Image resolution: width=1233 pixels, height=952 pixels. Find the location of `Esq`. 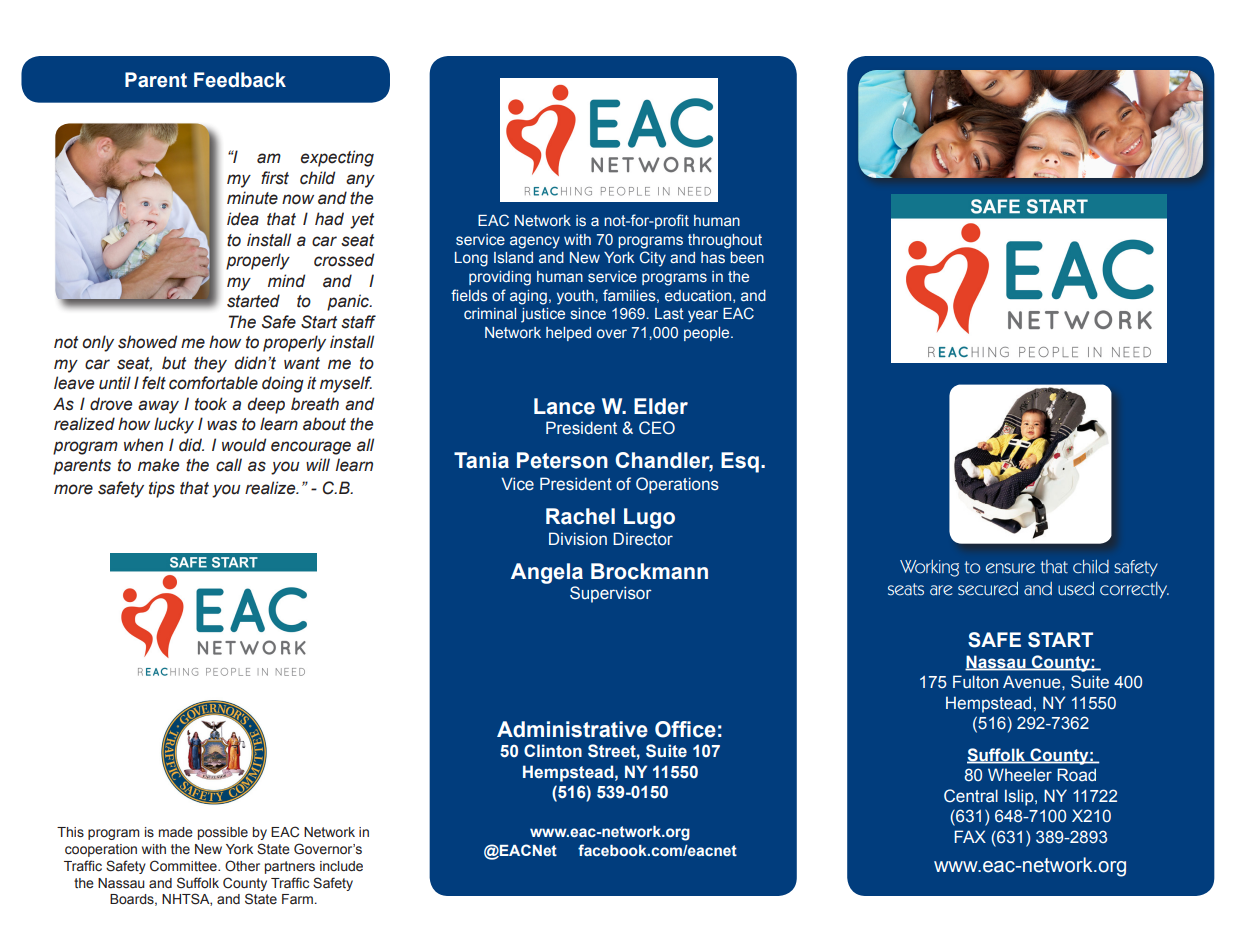

Esq is located at coordinates (740, 462).
